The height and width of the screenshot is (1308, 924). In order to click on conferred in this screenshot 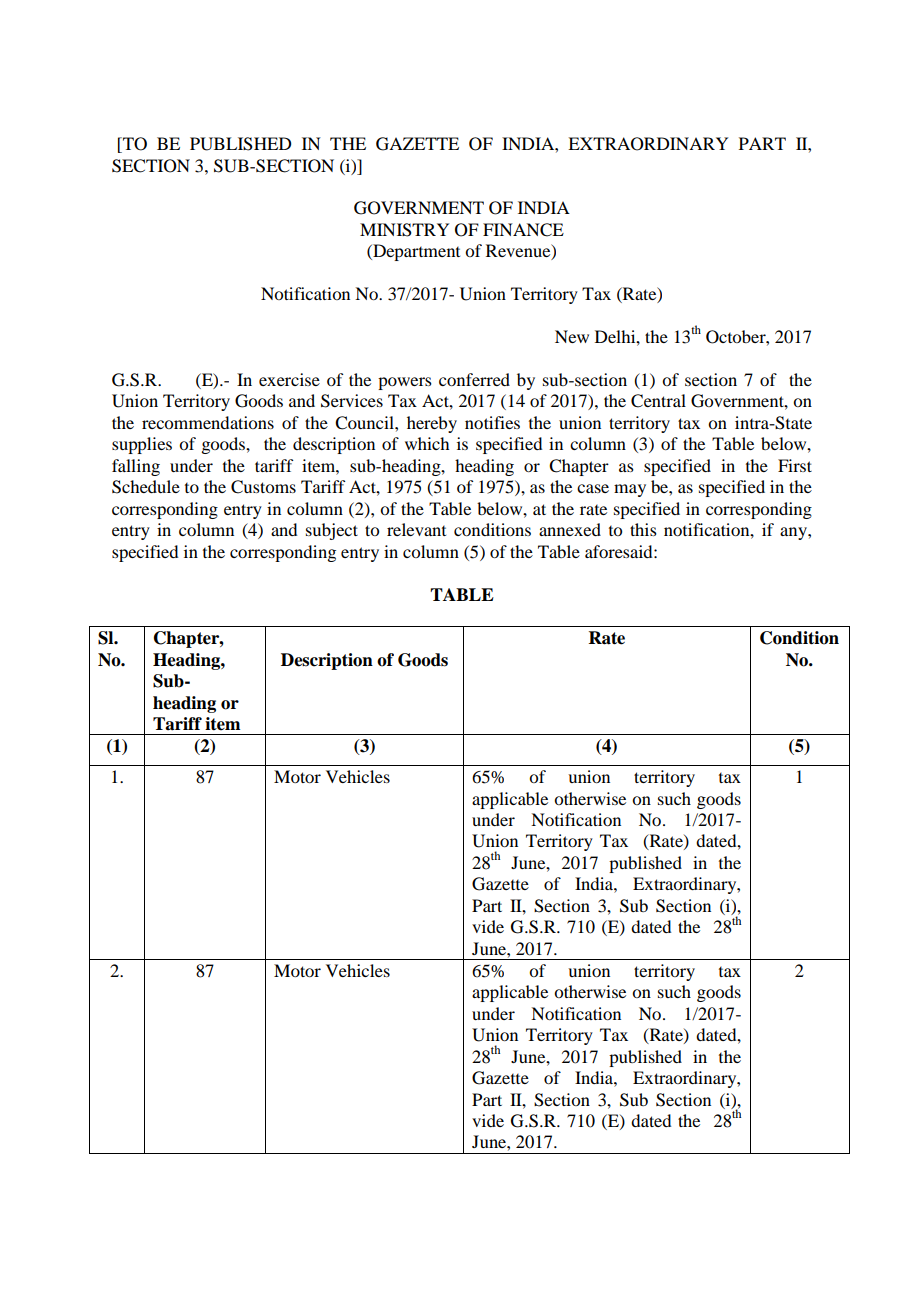, I will do `click(474, 379)`.
